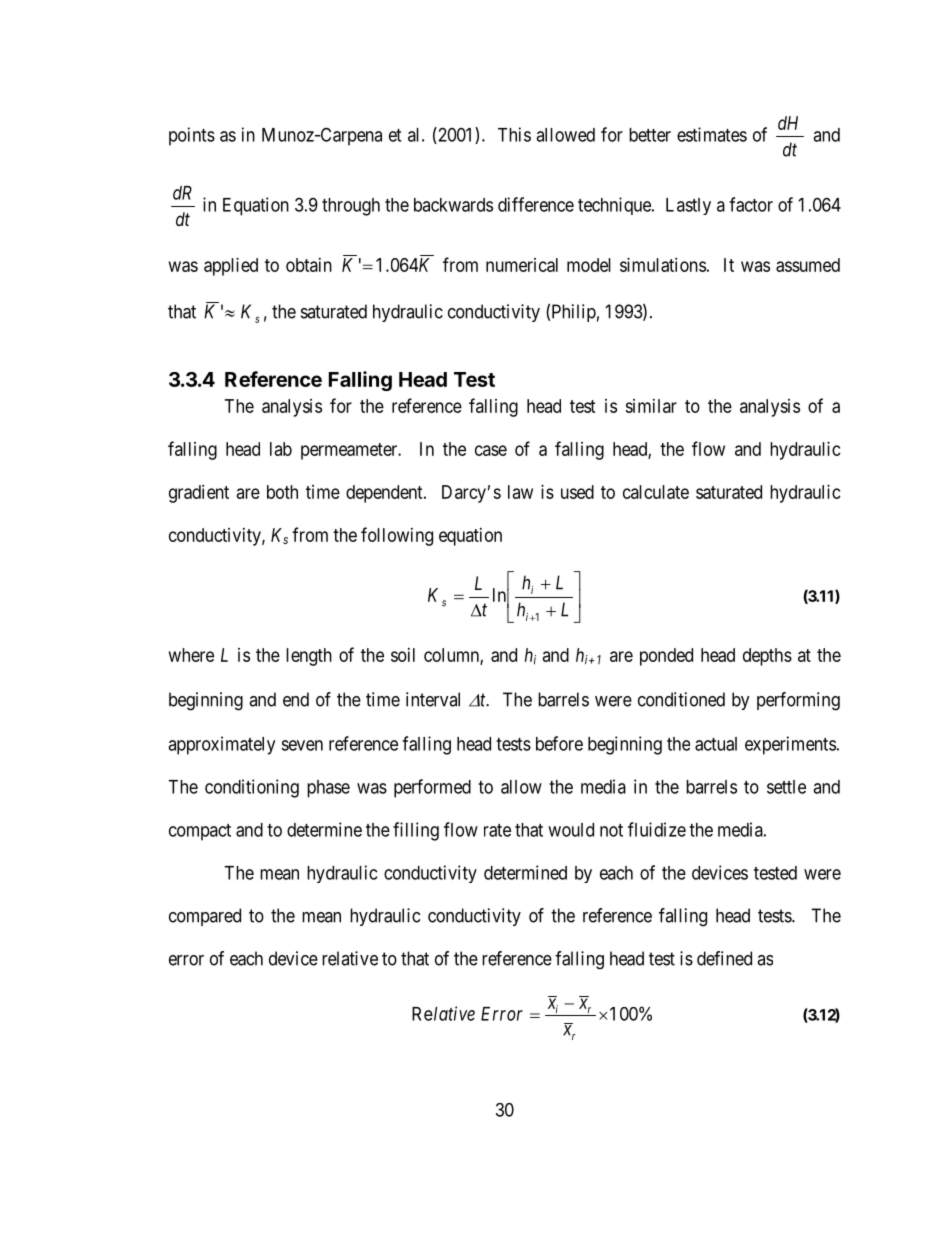 The height and width of the image is (1233, 952). I want to click on calculate, so click(656, 492).
